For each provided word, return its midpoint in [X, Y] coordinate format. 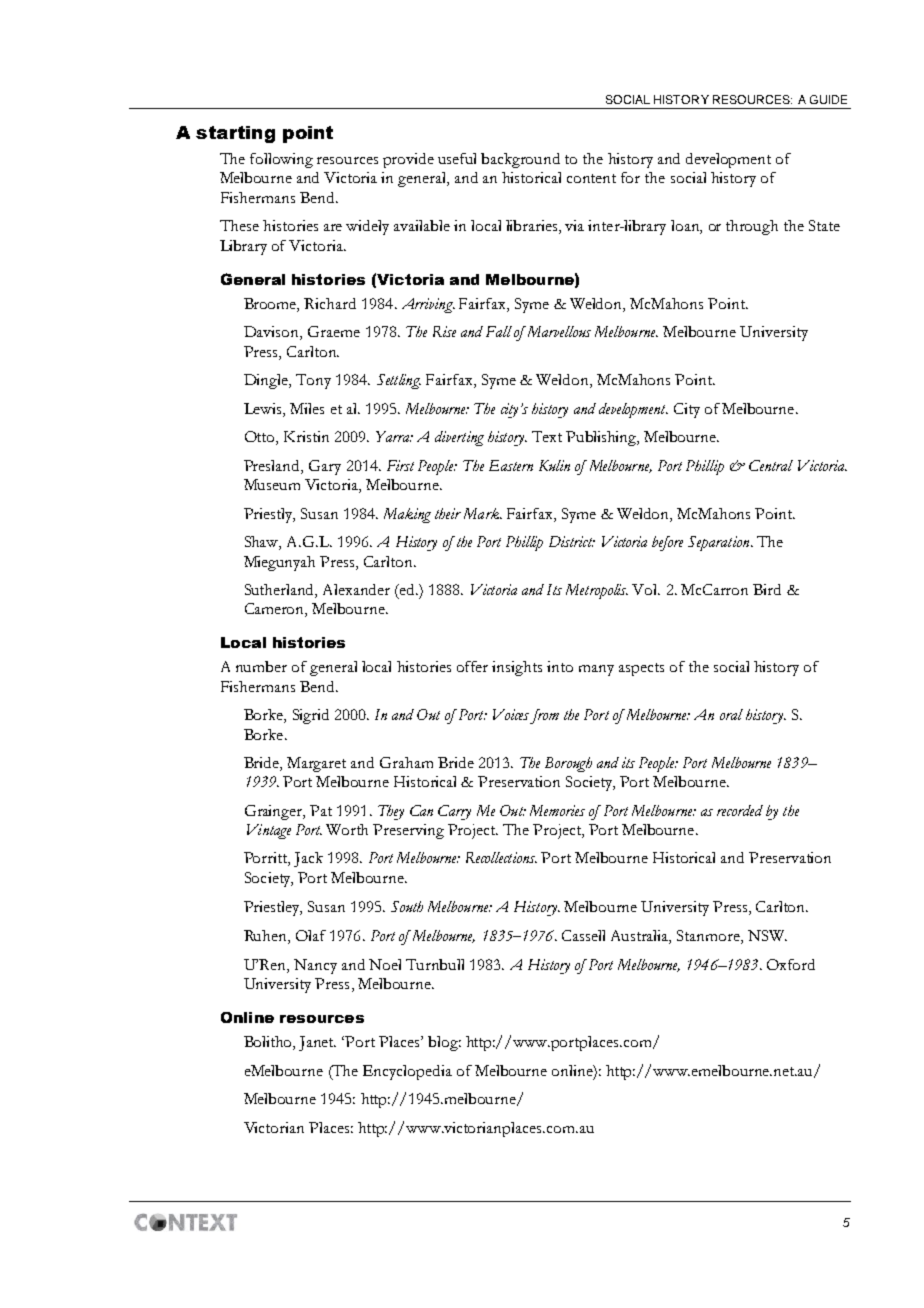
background [520, 160]
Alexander [356, 589]
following [281, 160]
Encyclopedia [407, 1072]
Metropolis [597, 591]
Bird [767, 589]
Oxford [791, 964]
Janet [317, 1043]
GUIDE [828, 99]
